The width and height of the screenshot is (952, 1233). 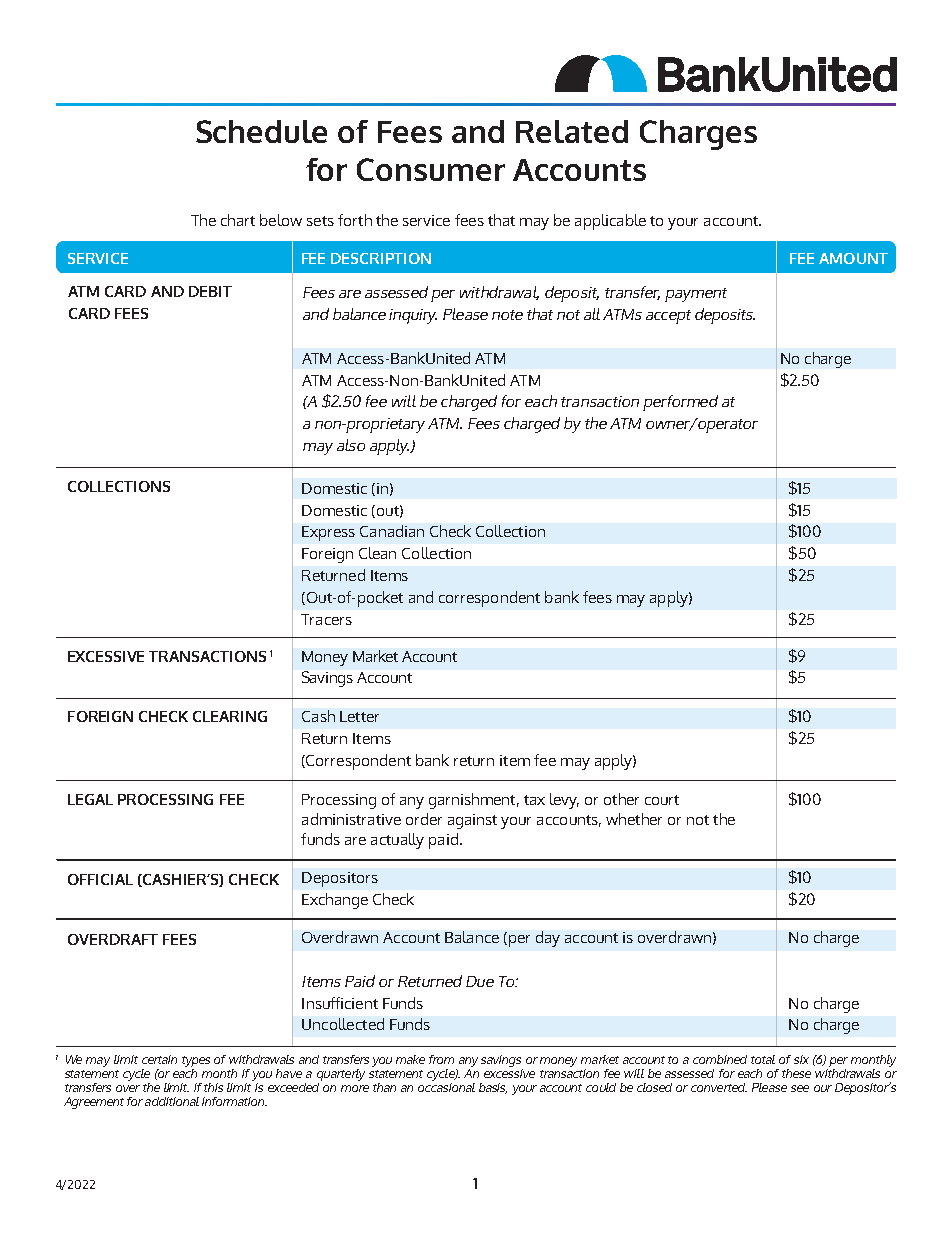 What do you see at coordinates (340, 1003) in the screenshot?
I see `Insufficient` at bounding box center [340, 1003].
